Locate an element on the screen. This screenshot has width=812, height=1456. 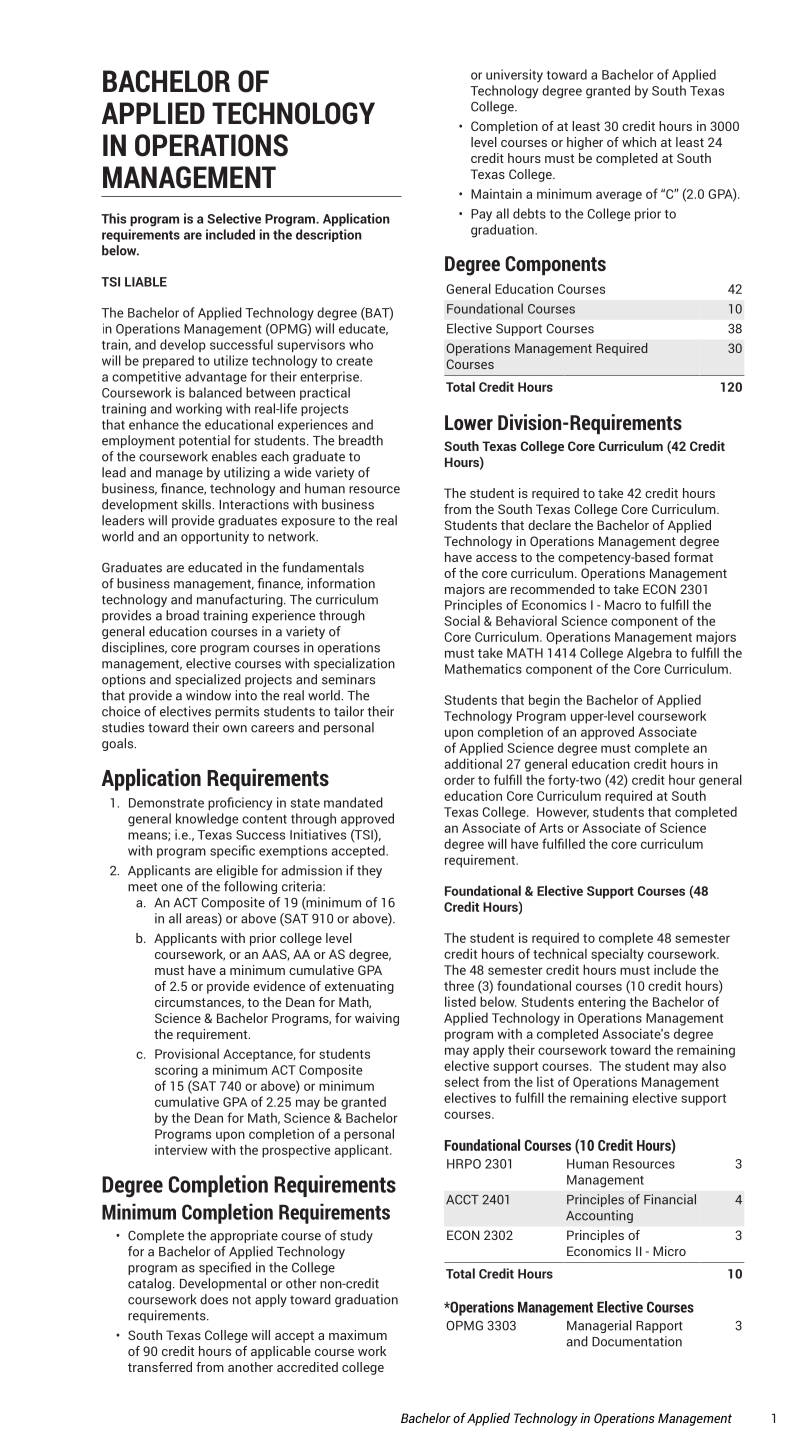
meet is located at coordinates (142, 887).
